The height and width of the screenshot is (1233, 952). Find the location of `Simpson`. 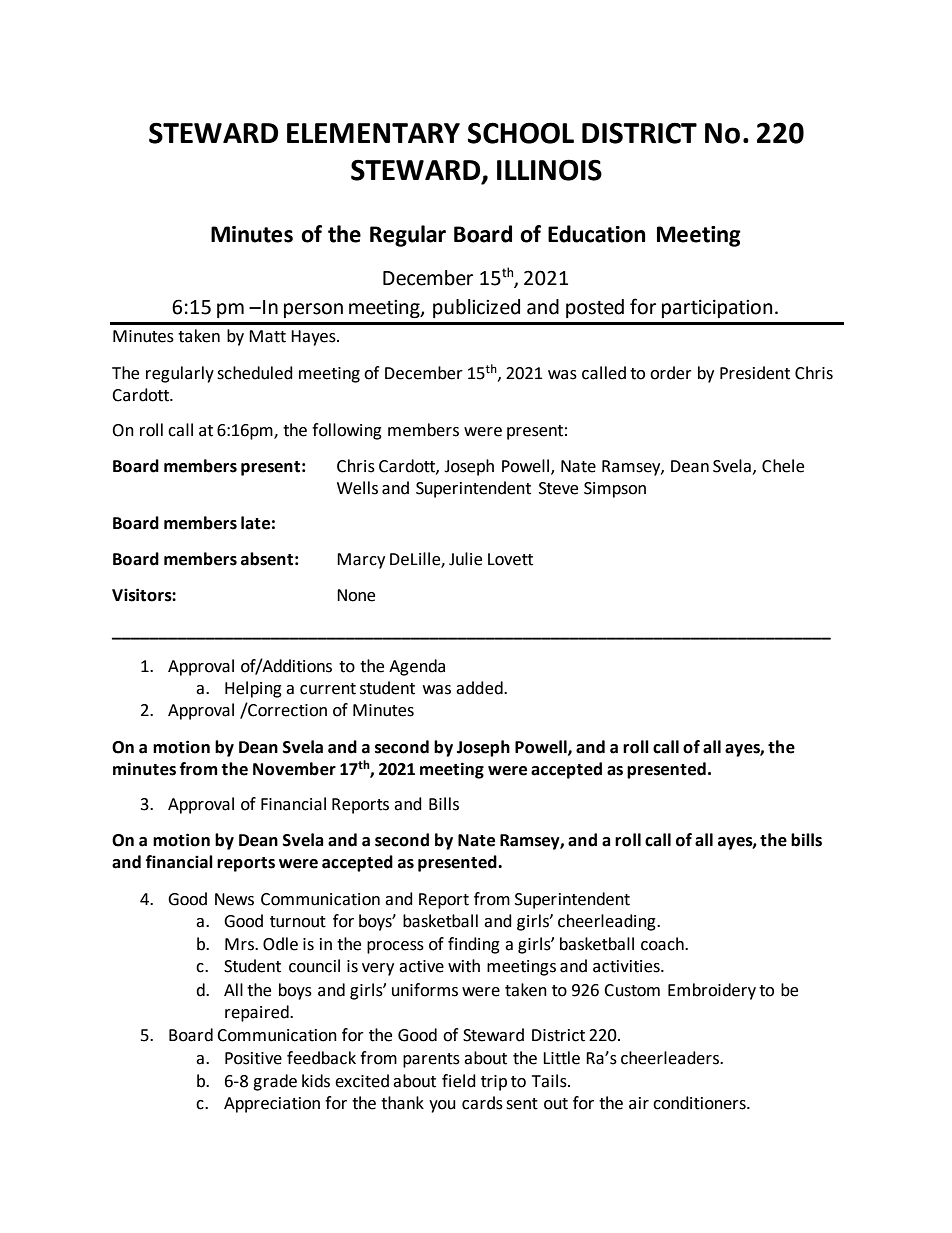

Simpson is located at coordinates (615, 490).
